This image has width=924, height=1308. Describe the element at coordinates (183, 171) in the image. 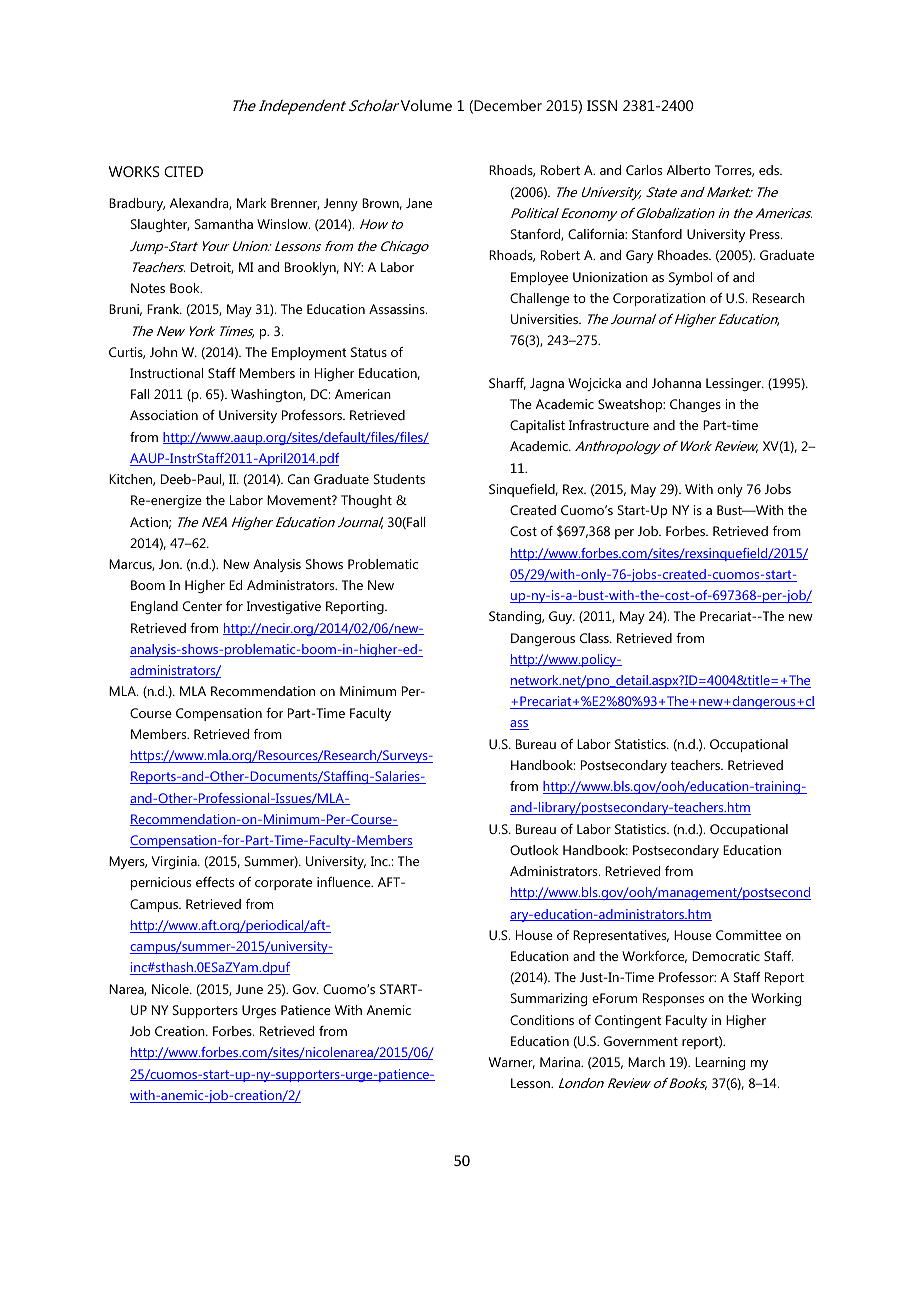

I see `CITED` at that location.
